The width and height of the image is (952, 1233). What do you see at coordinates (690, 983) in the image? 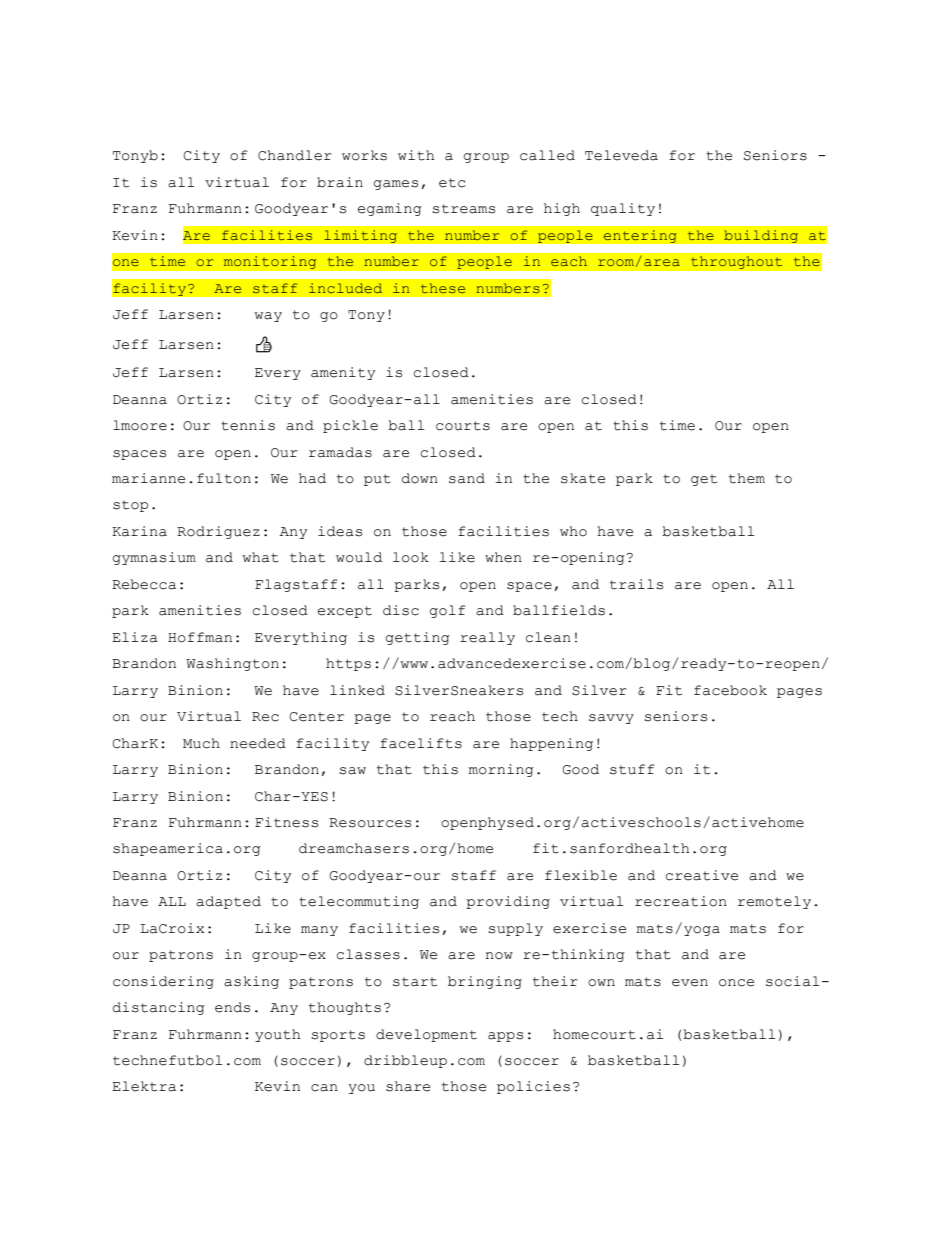
I see `even` at bounding box center [690, 983].
